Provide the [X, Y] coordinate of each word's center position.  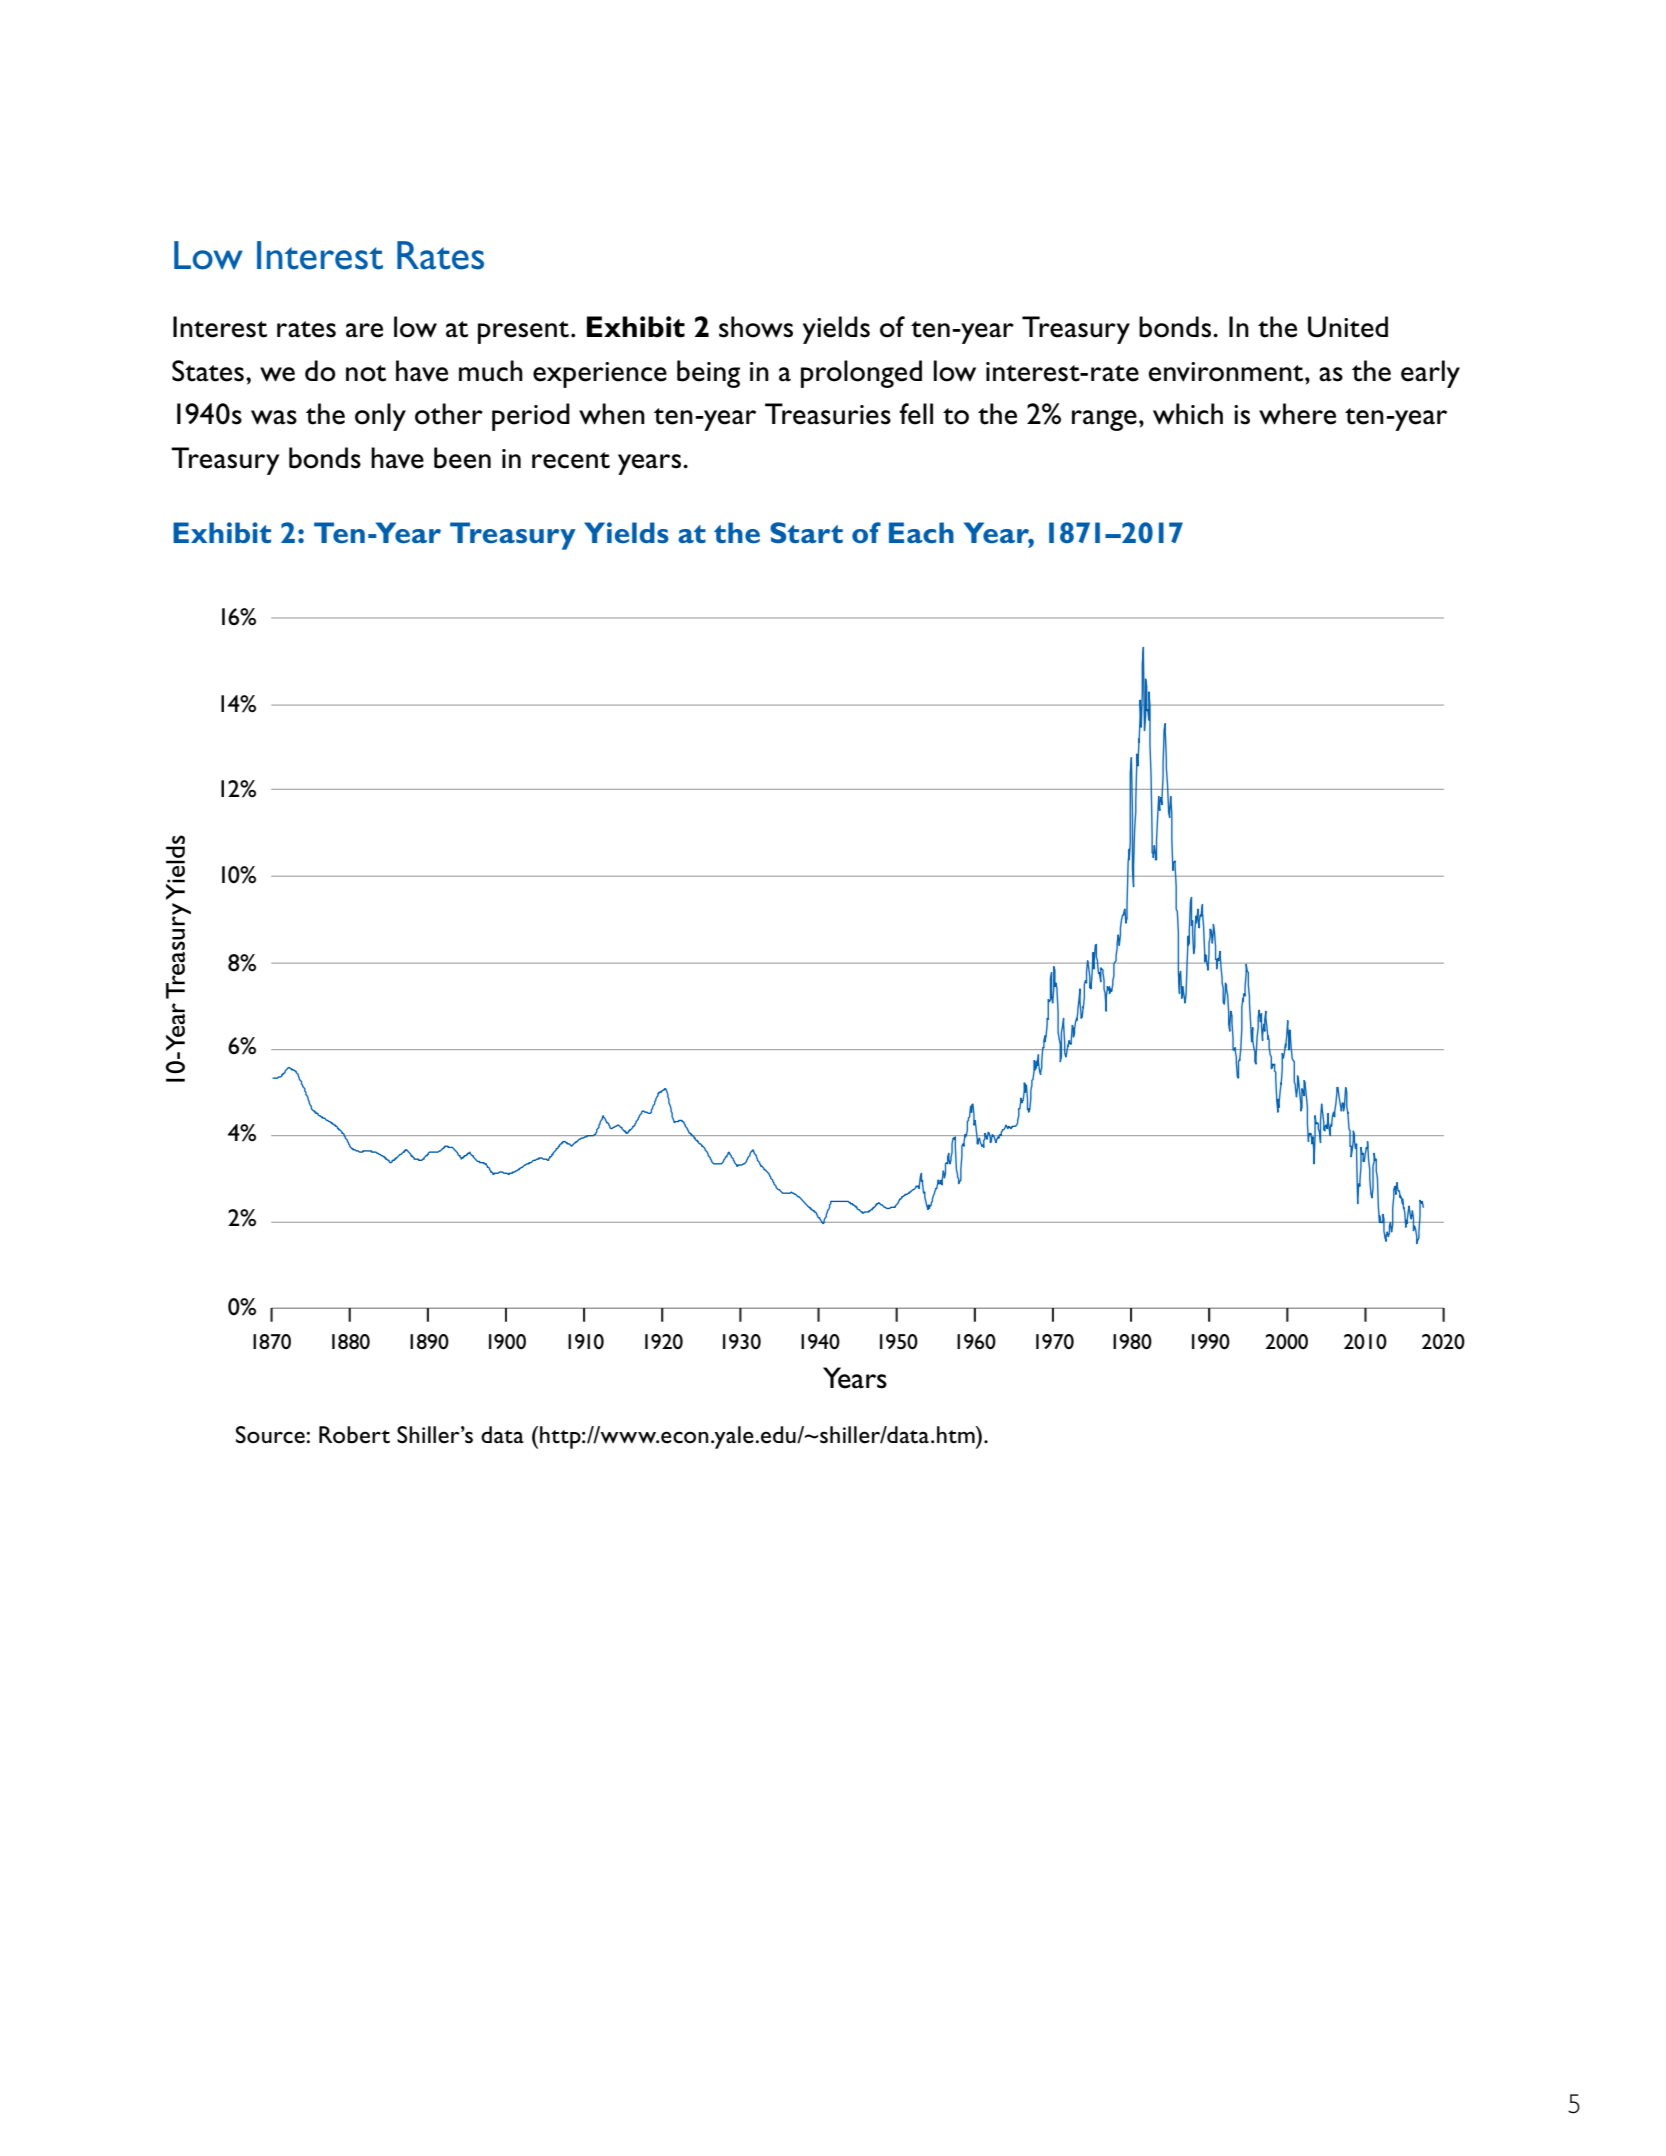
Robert [354, 1435]
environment [1227, 372]
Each [921, 532]
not [366, 373]
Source [270, 1435]
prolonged [861, 374]
